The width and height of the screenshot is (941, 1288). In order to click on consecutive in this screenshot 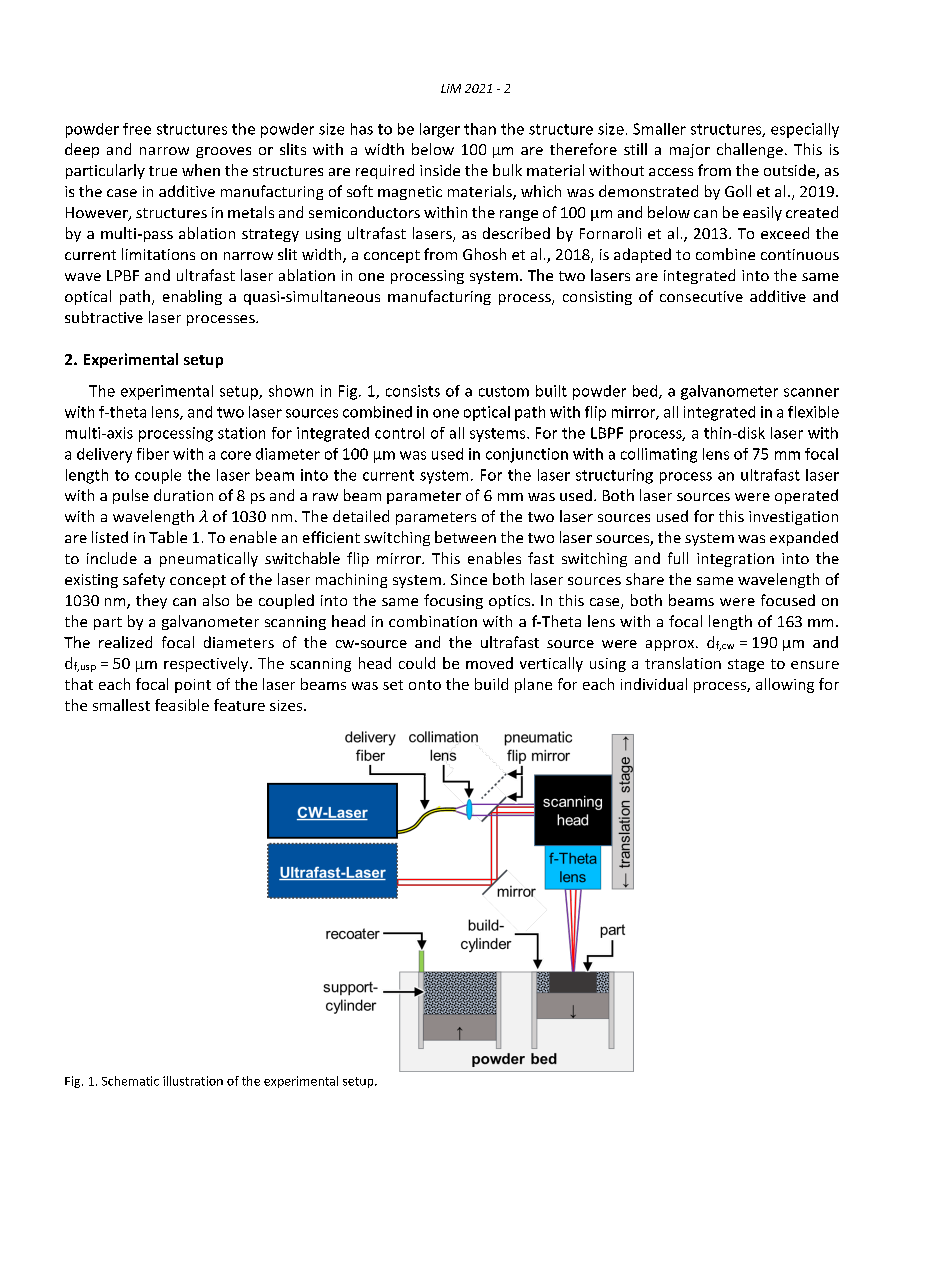, I will do `click(701, 296)`.
